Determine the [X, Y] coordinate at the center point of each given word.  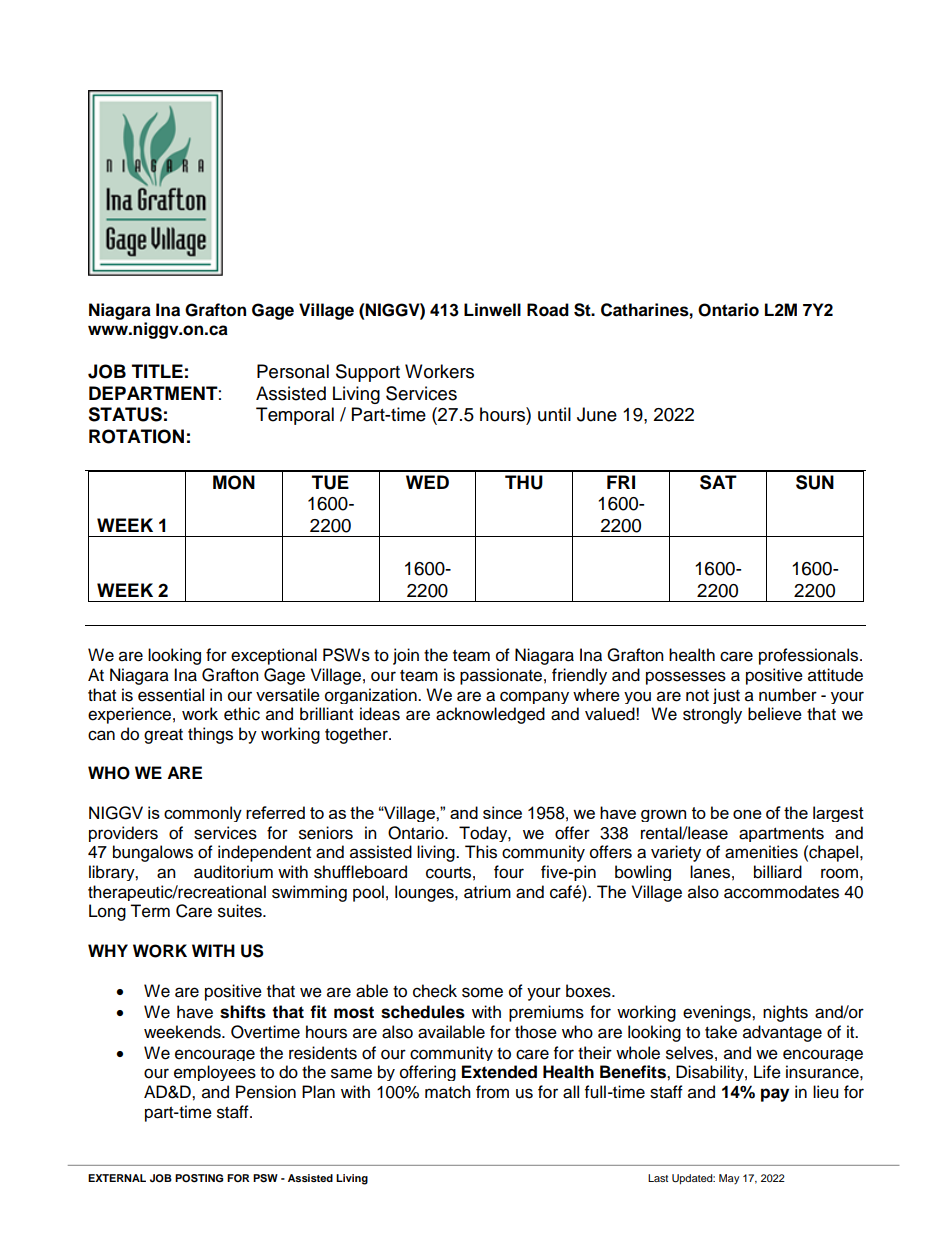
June [597, 414]
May [729, 1179]
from [492, 1092]
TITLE [157, 371]
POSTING [199, 1178]
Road [548, 310]
